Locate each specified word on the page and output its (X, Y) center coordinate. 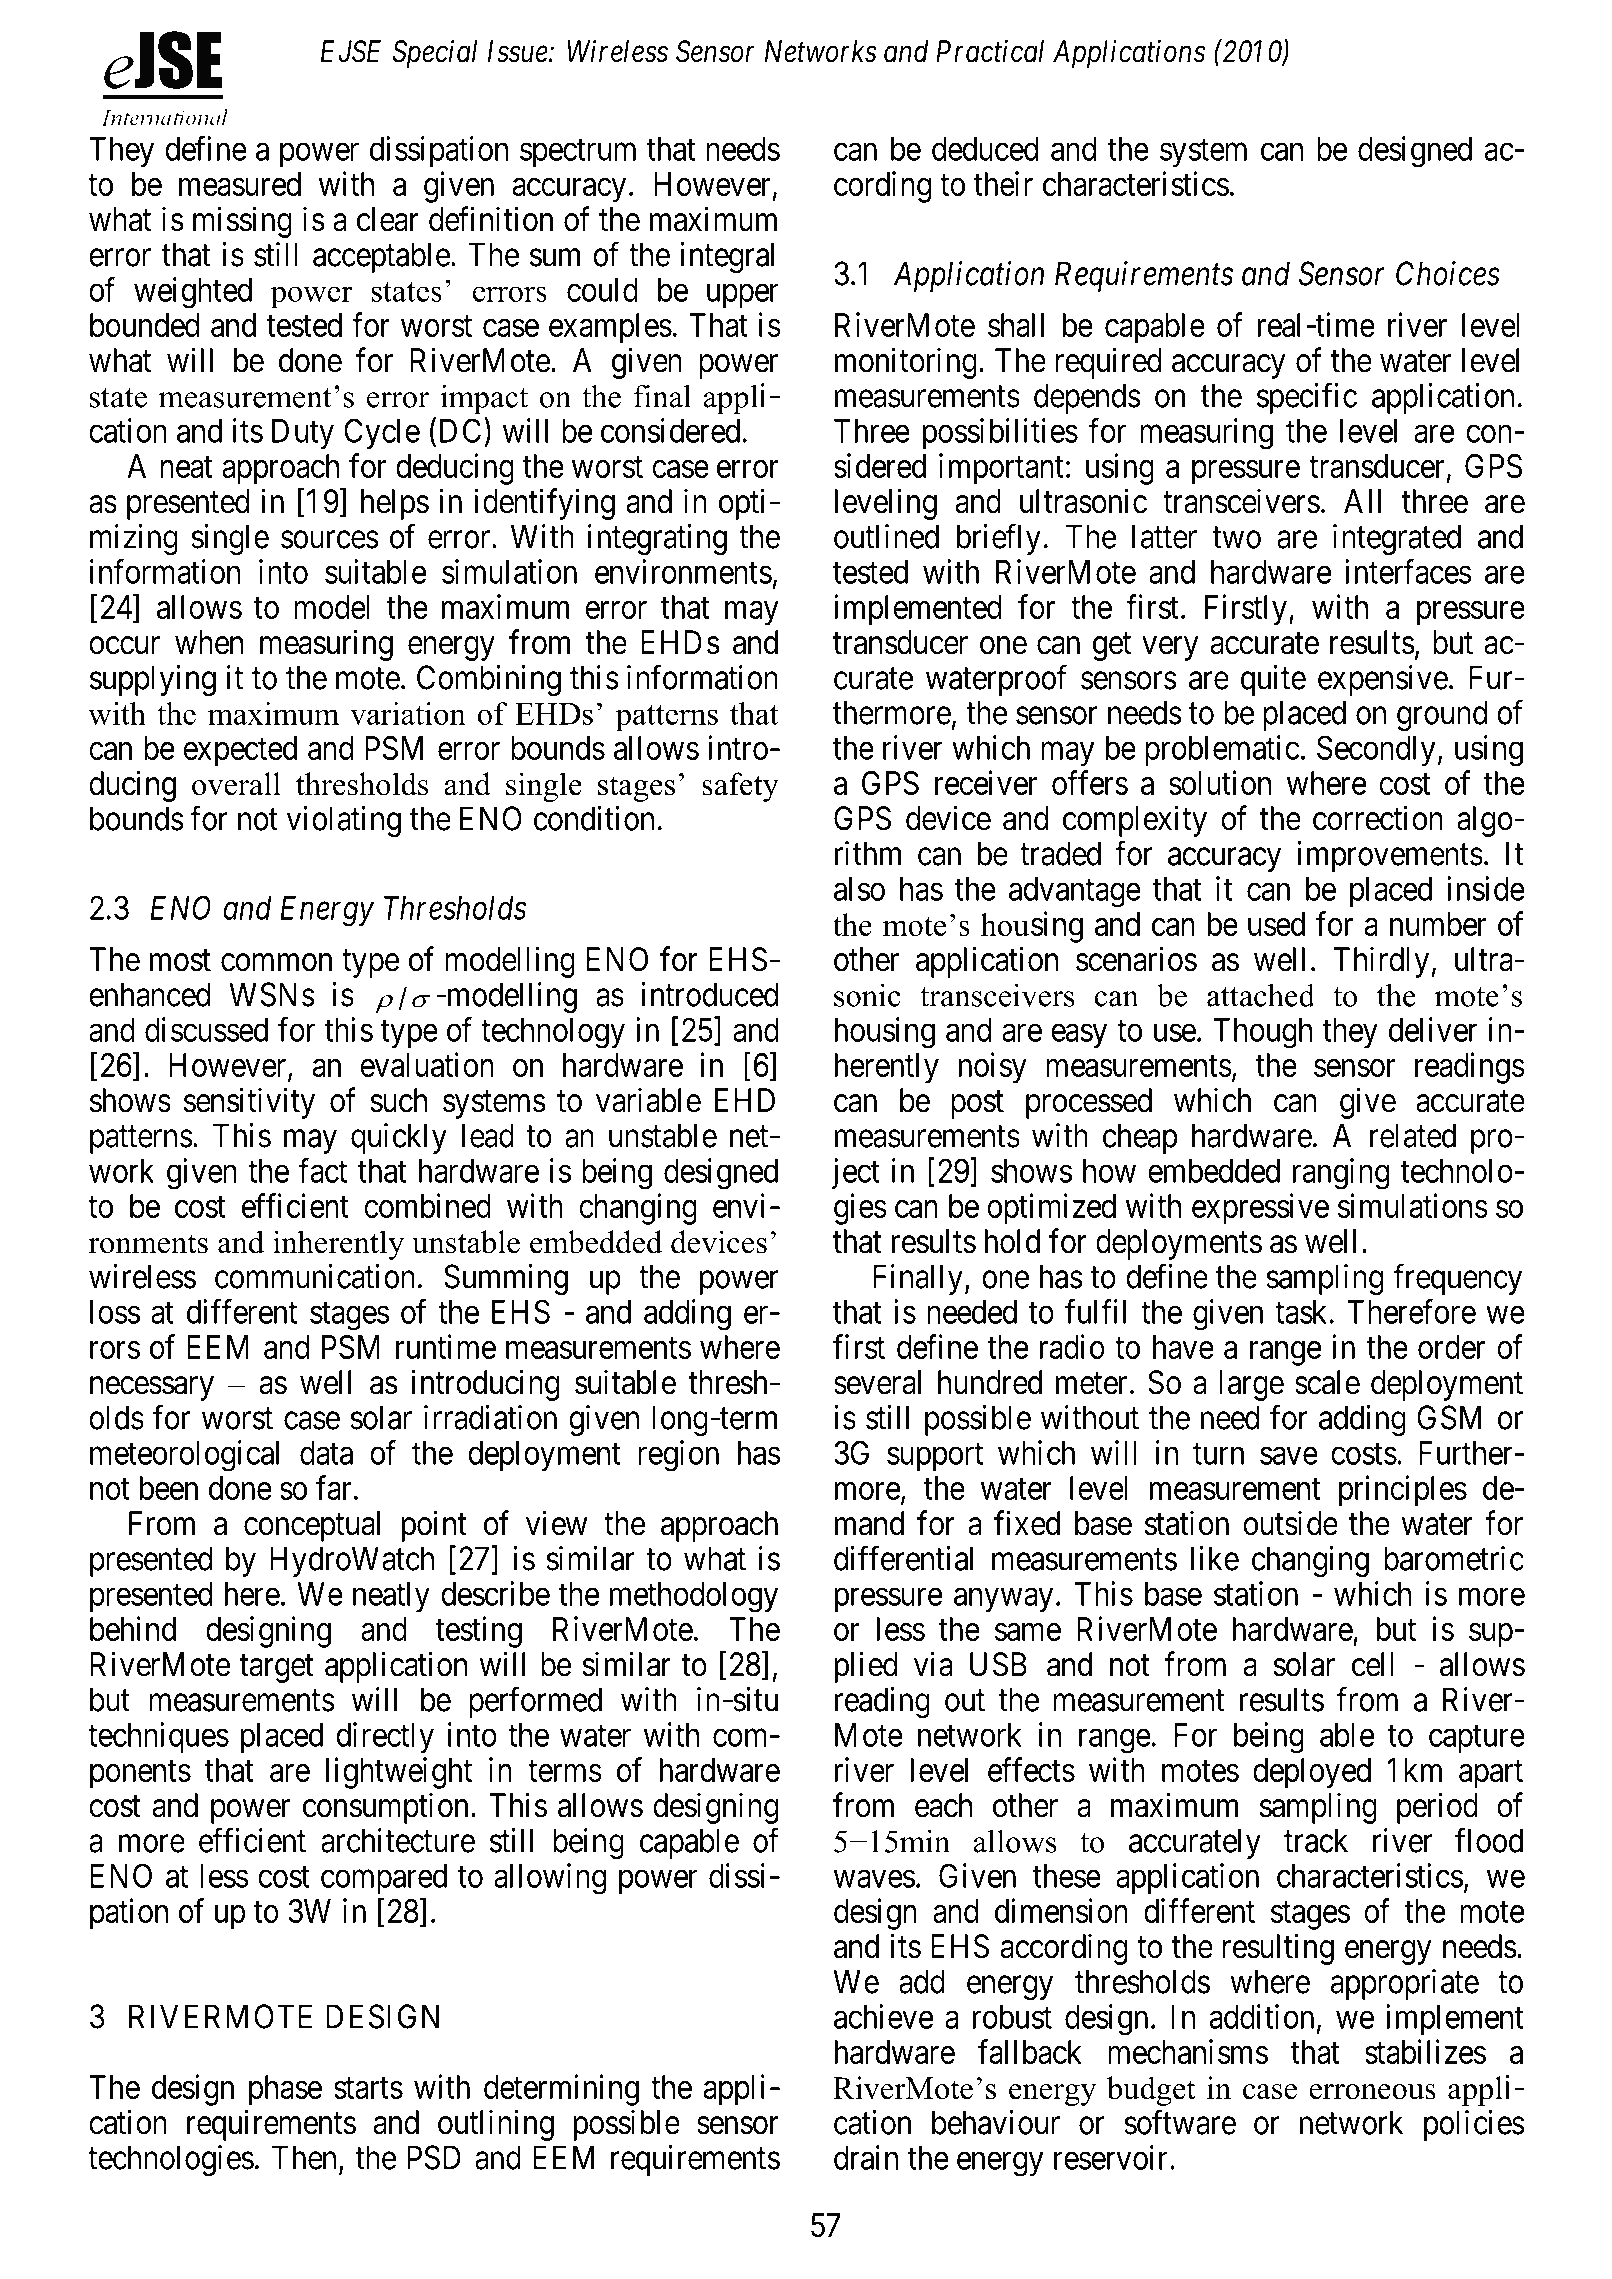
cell (1373, 1664)
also (859, 889)
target (276, 1669)
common (276, 963)
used (1276, 924)
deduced (985, 149)
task (1302, 1312)
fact (323, 1170)
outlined (886, 536)
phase (285, 2090)
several (877, 1382)
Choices (1448, 273)
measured (240, 184)
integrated (1397, 540)
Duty (303, 434)
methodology (694, 1597)
